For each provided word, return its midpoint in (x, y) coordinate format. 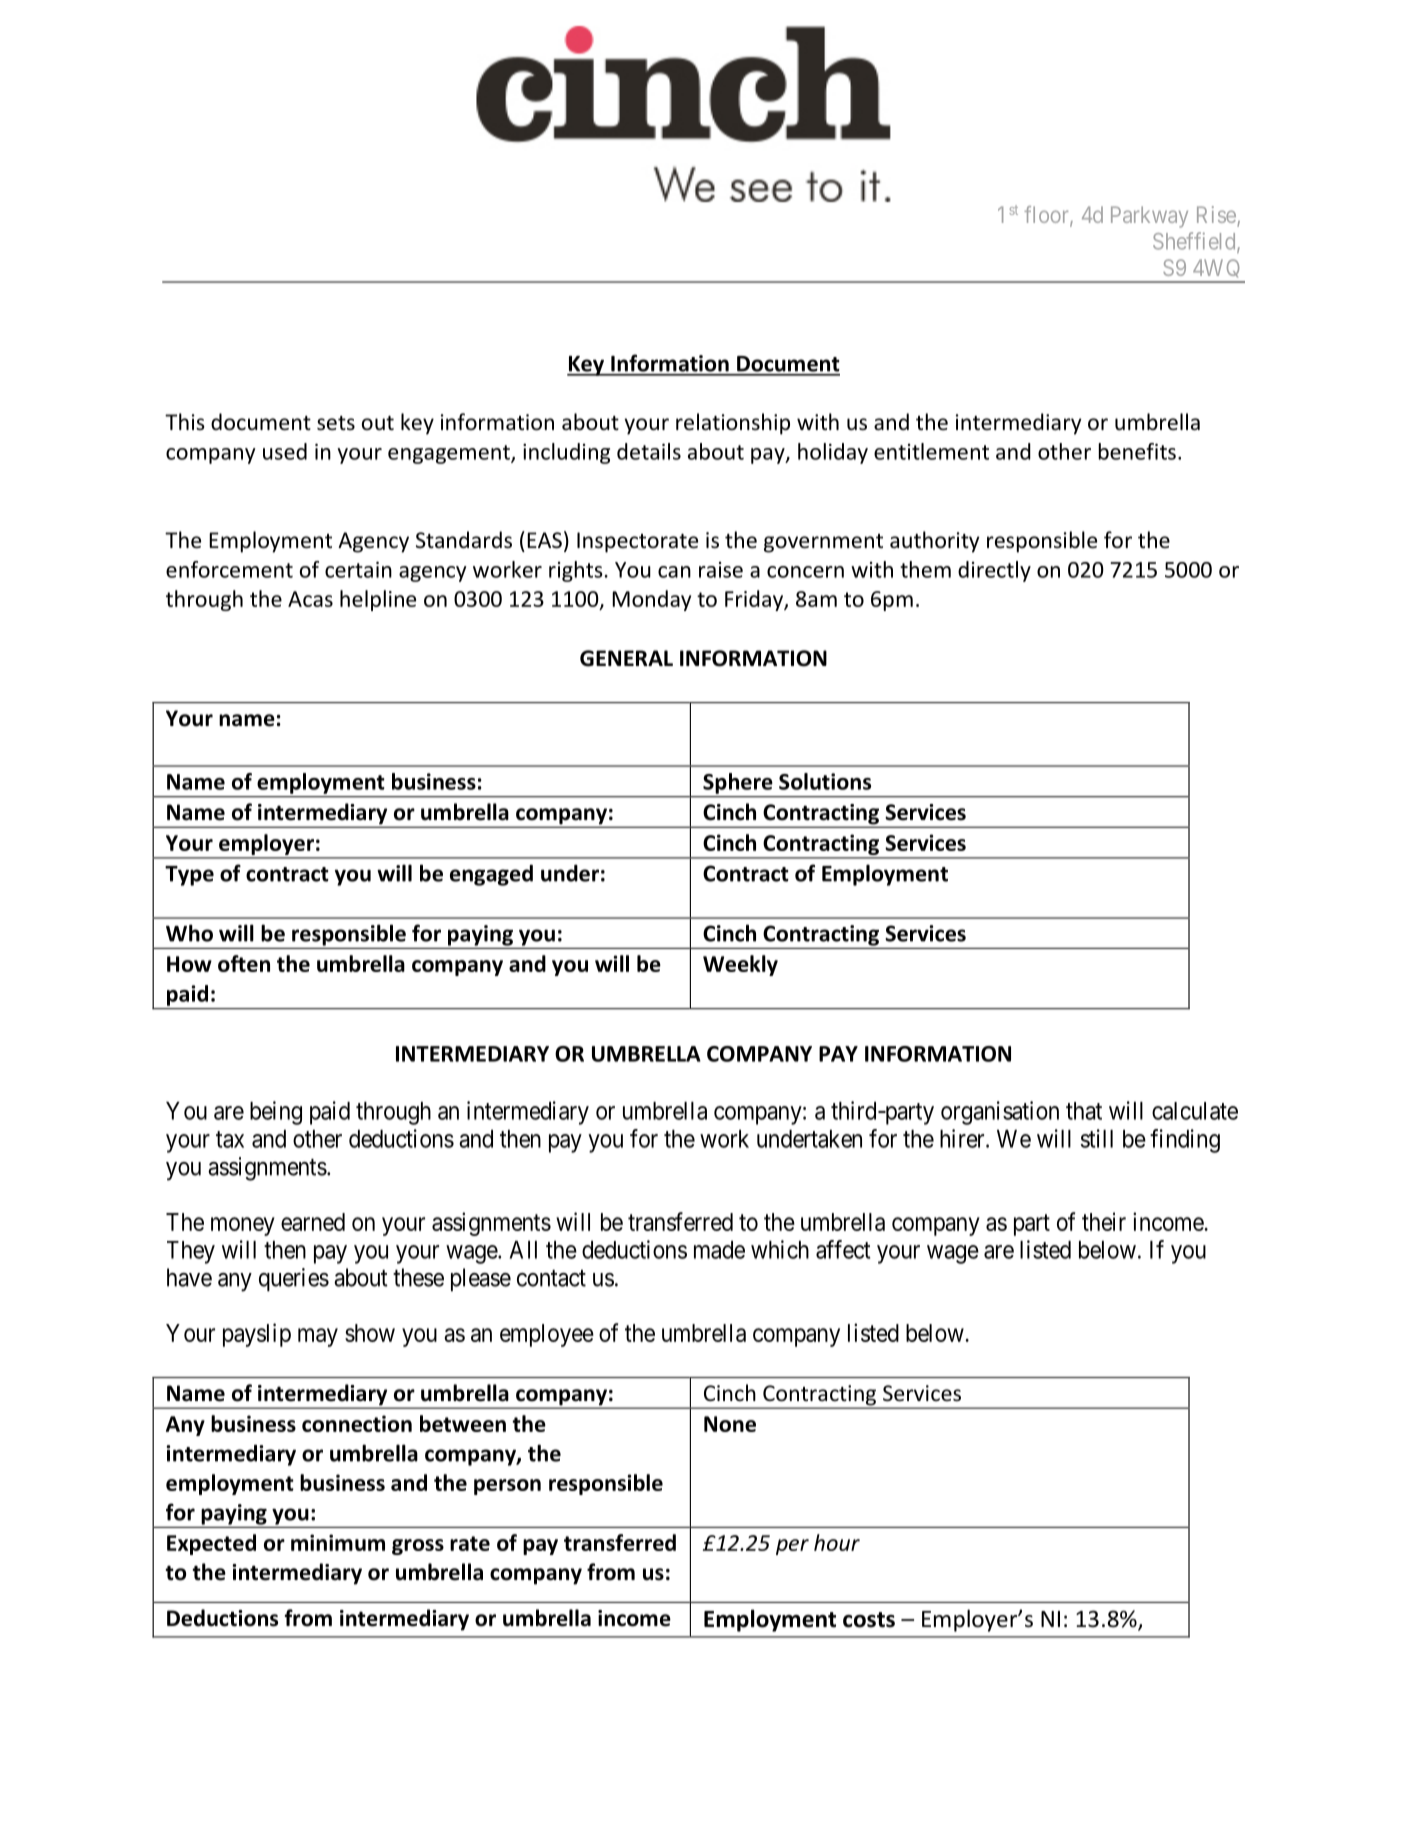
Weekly (740, 965)
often (244, 963)
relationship (733, 424)
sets (336, 423)
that (1084, 1111)
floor (1047, 216)
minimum (338, 1542)
